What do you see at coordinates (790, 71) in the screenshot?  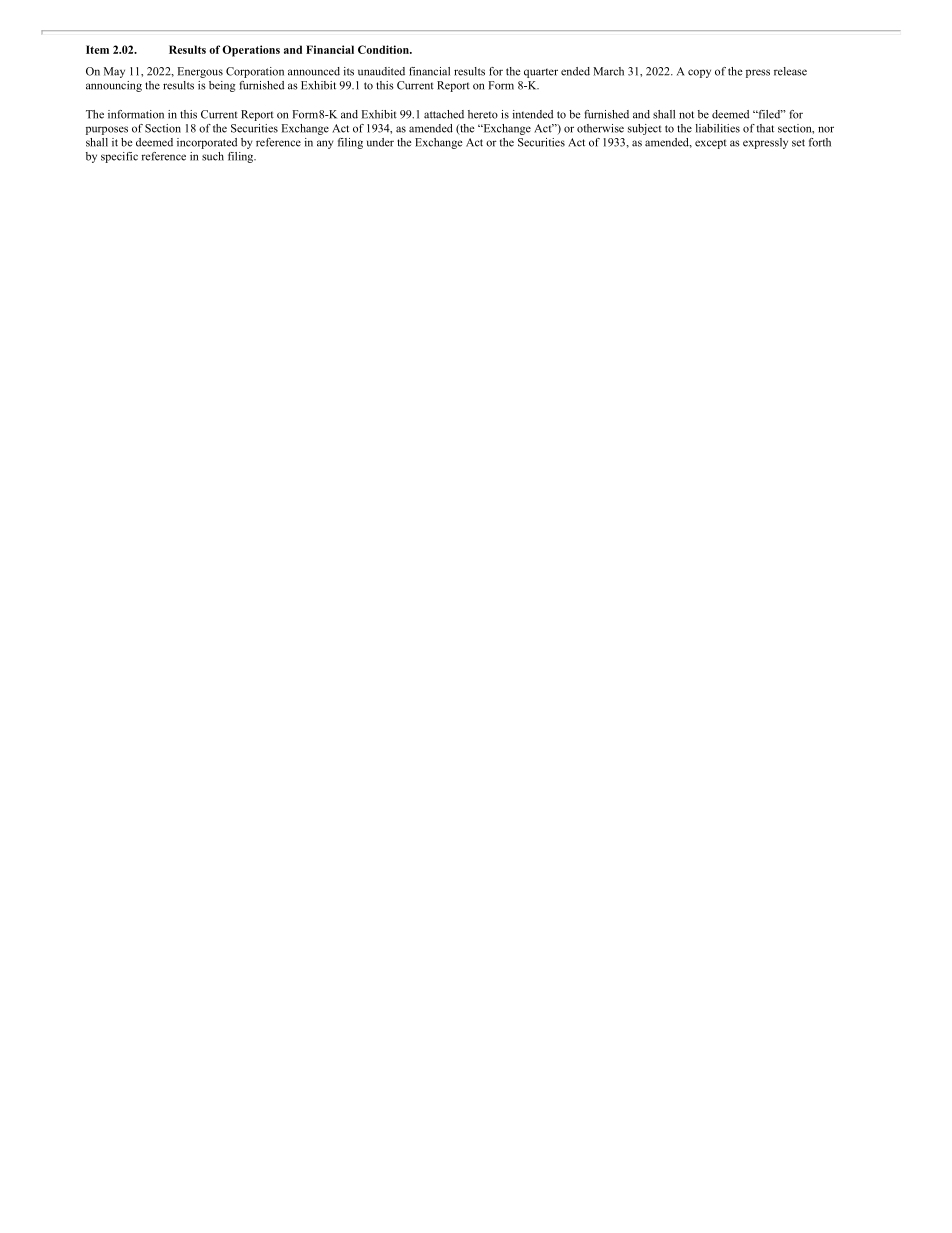 I see `release` at bounding box center [790, 71].
